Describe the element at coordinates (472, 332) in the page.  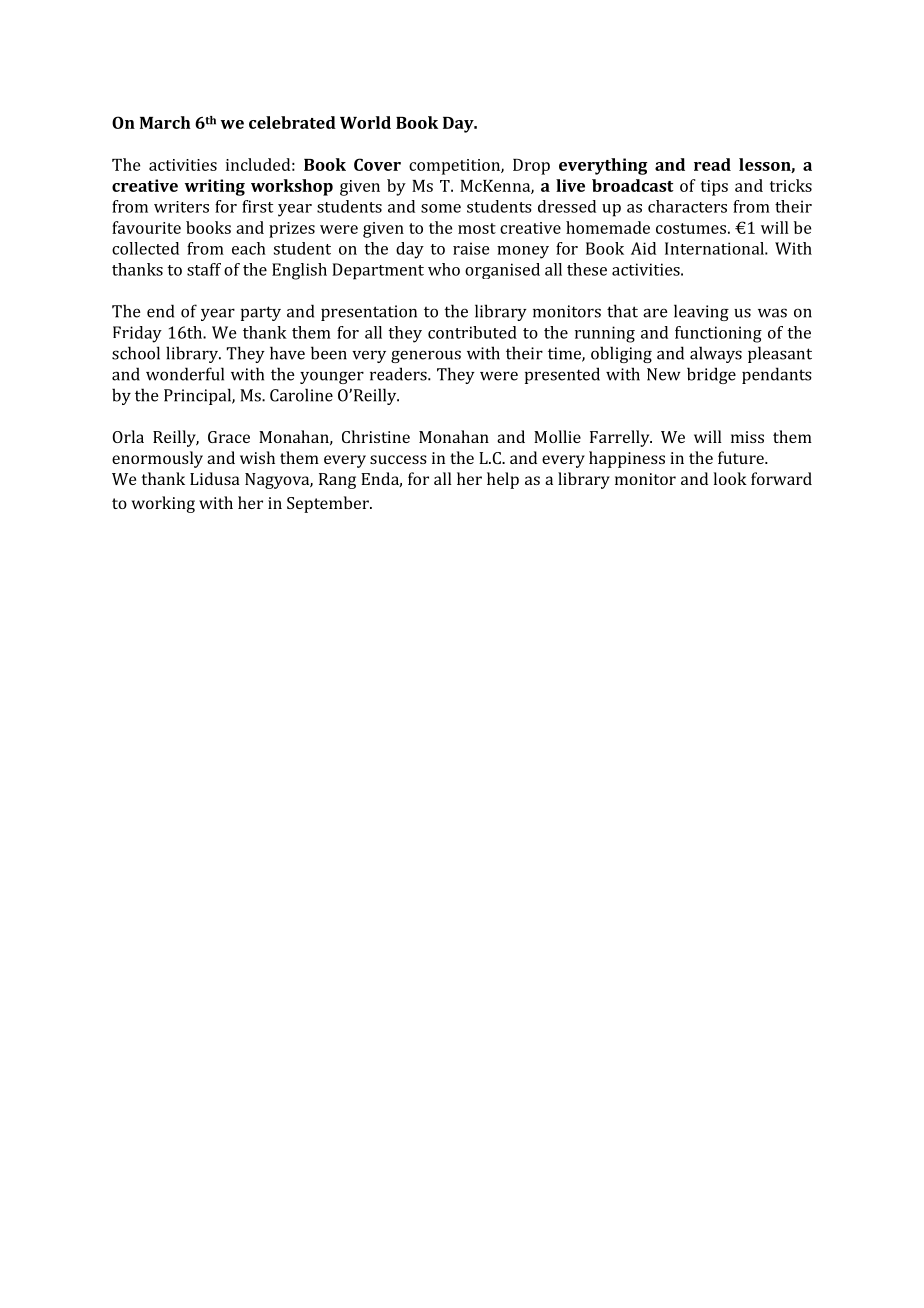
I see `contributed` at that location.
